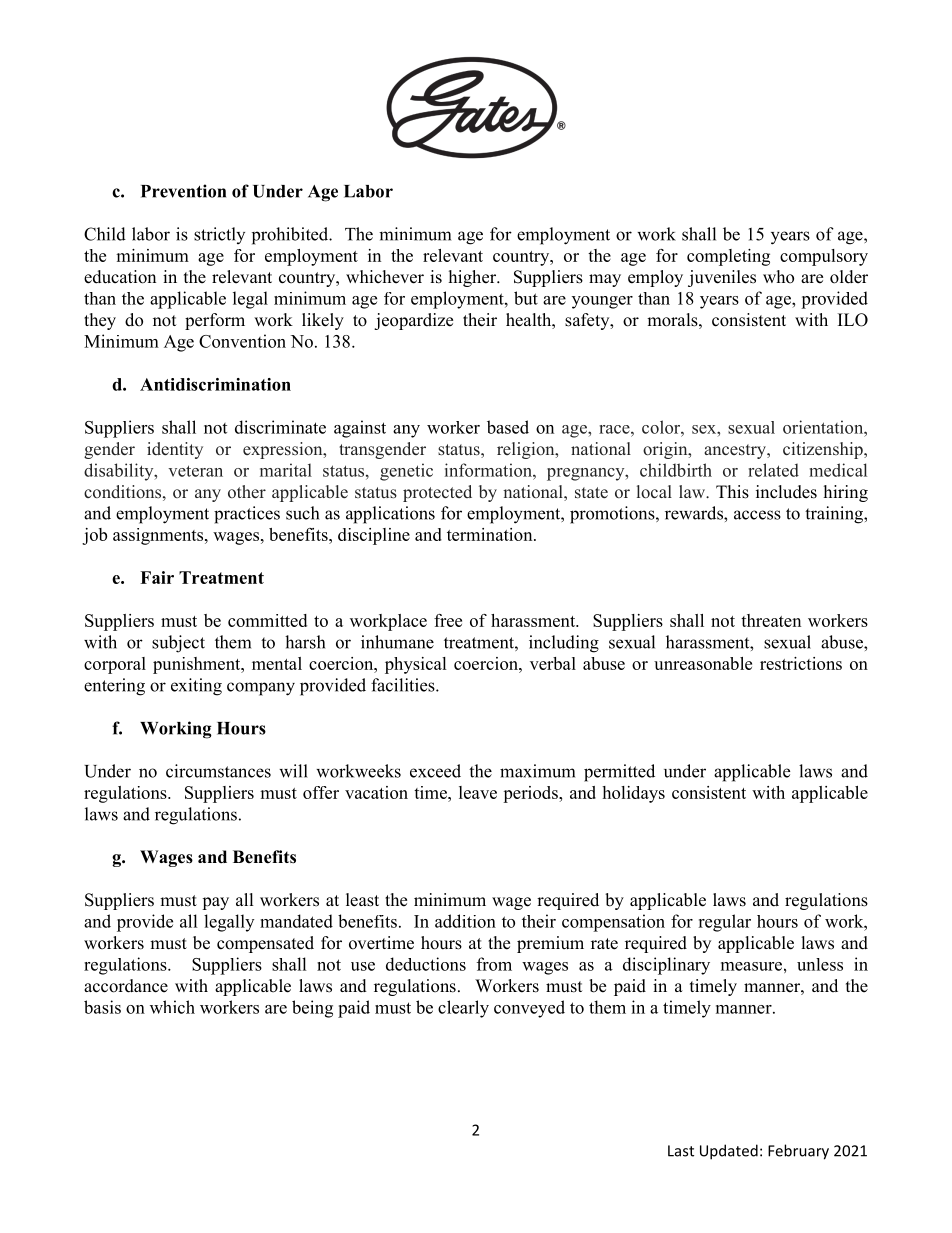  I want to click on basis, so click(102, 1007).
